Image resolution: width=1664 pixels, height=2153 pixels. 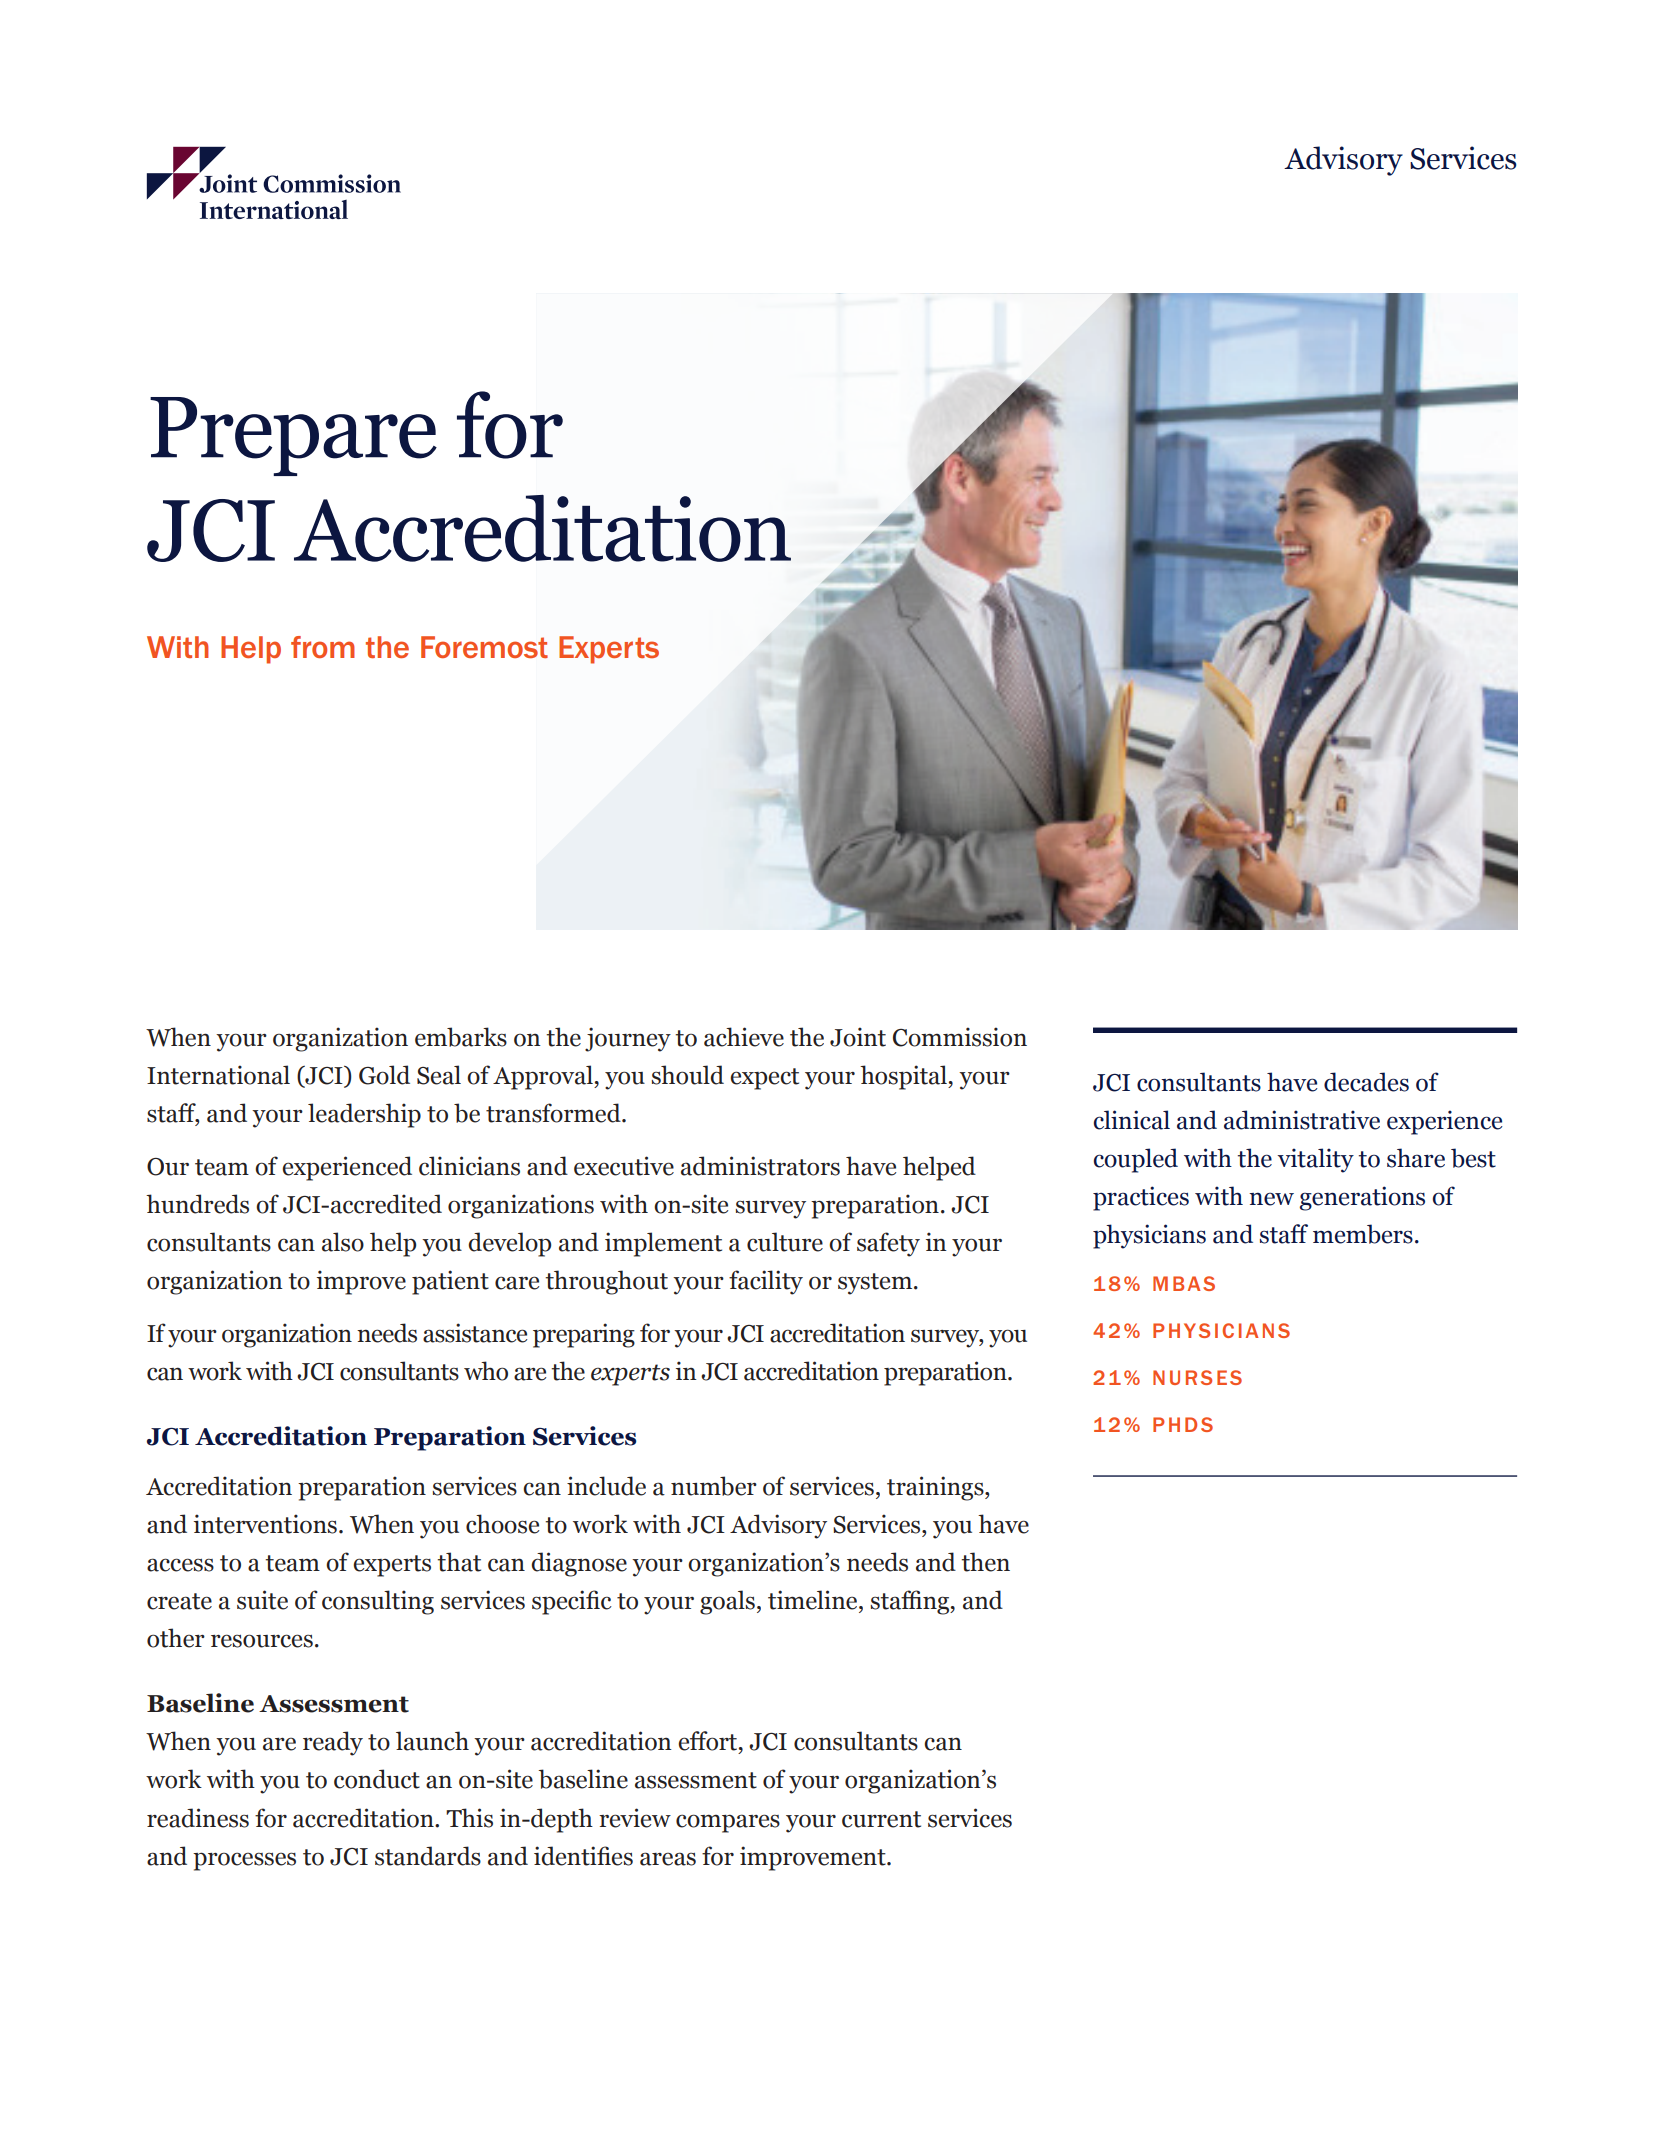 I want to click on administrators, so click(x=760, y=1166).
